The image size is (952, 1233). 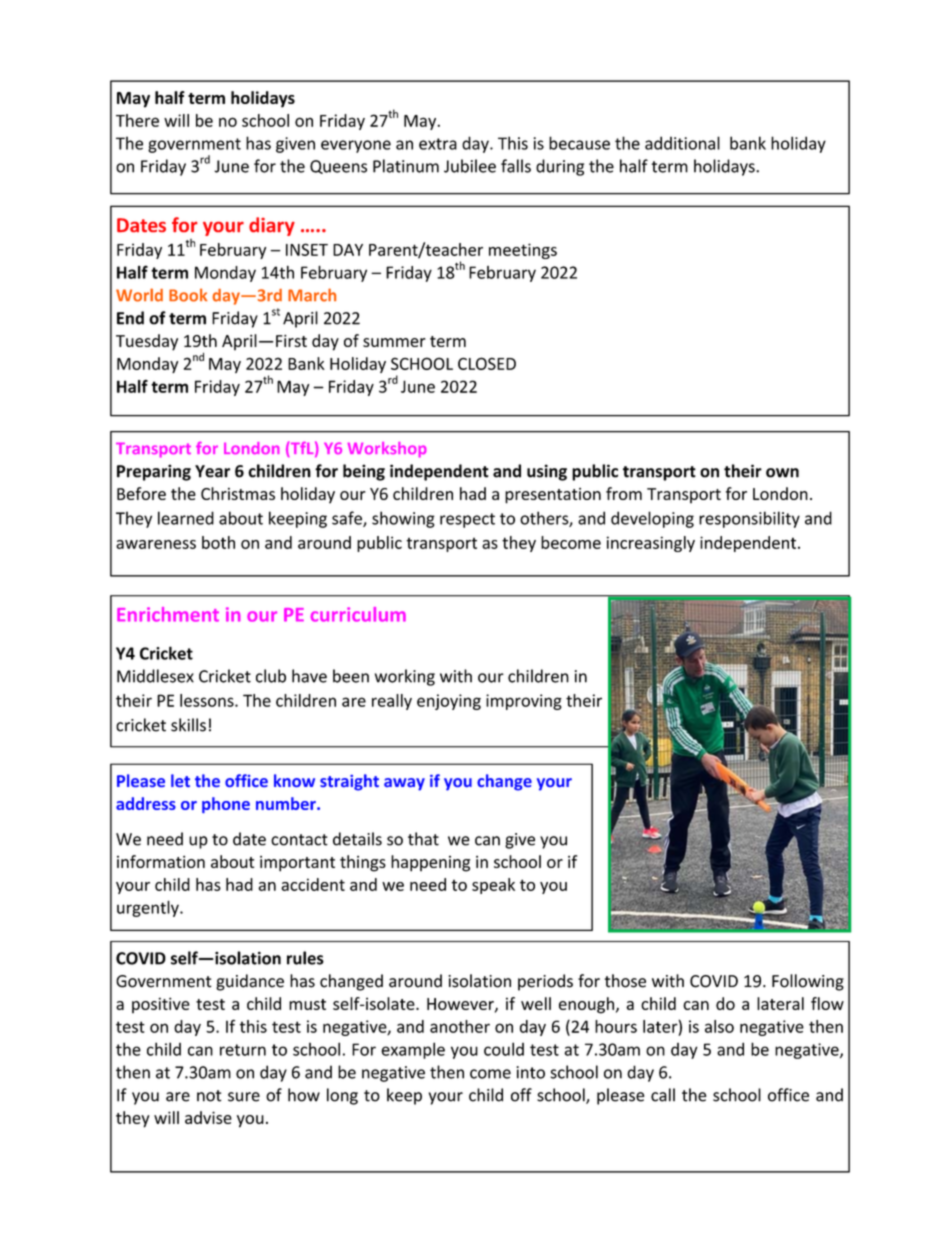 I want to click on working, so click(x=405, y=677).
